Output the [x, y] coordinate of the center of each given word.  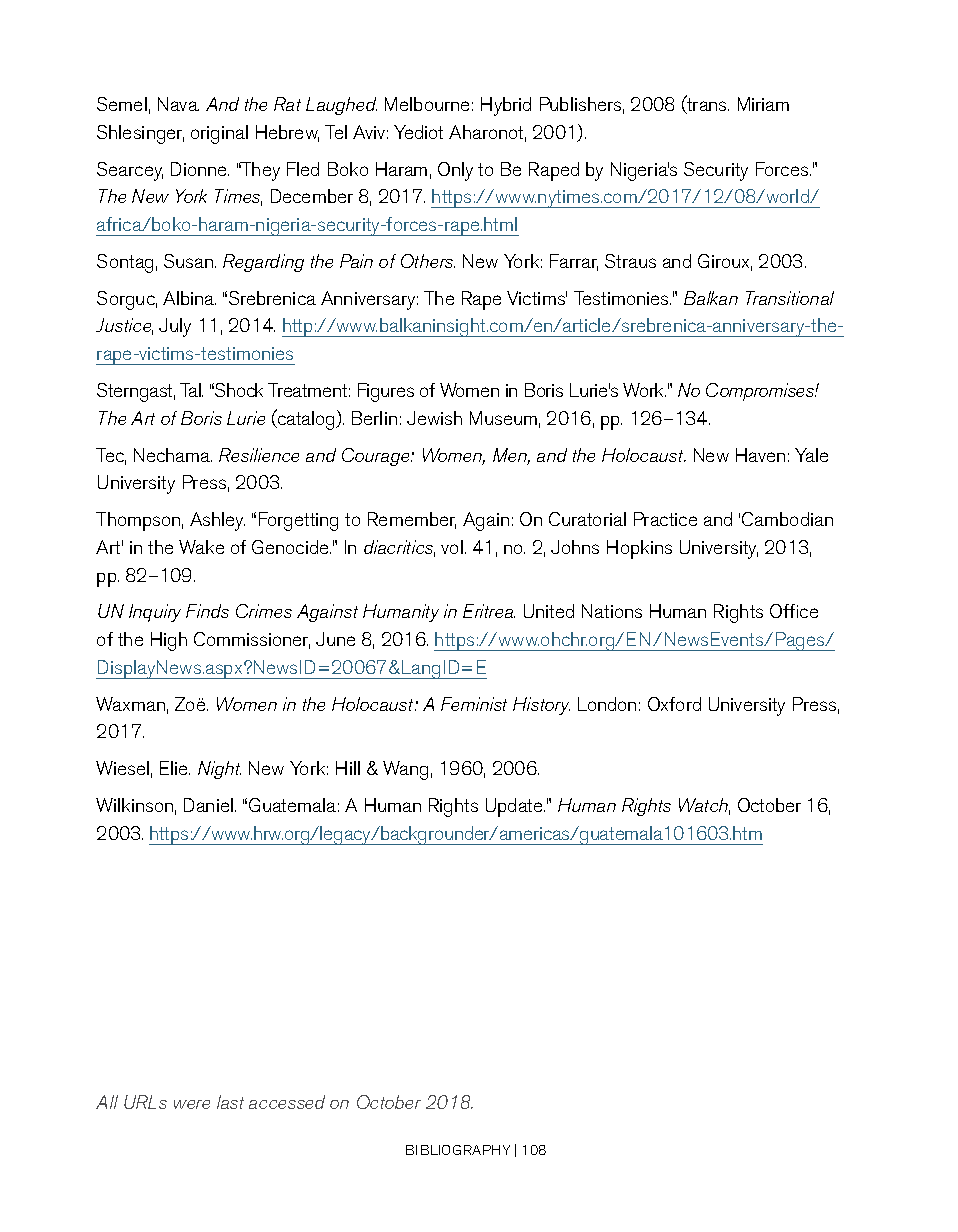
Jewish [434, 418]
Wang [405, 770]
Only [455, 171]
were [192, 1104]
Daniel [208, 805]
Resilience [259, 455]
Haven [760, 455]
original [219, 134]
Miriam [763, 104]
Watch [704, 806]
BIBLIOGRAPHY [458, 1150]
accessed [287, 1102]
